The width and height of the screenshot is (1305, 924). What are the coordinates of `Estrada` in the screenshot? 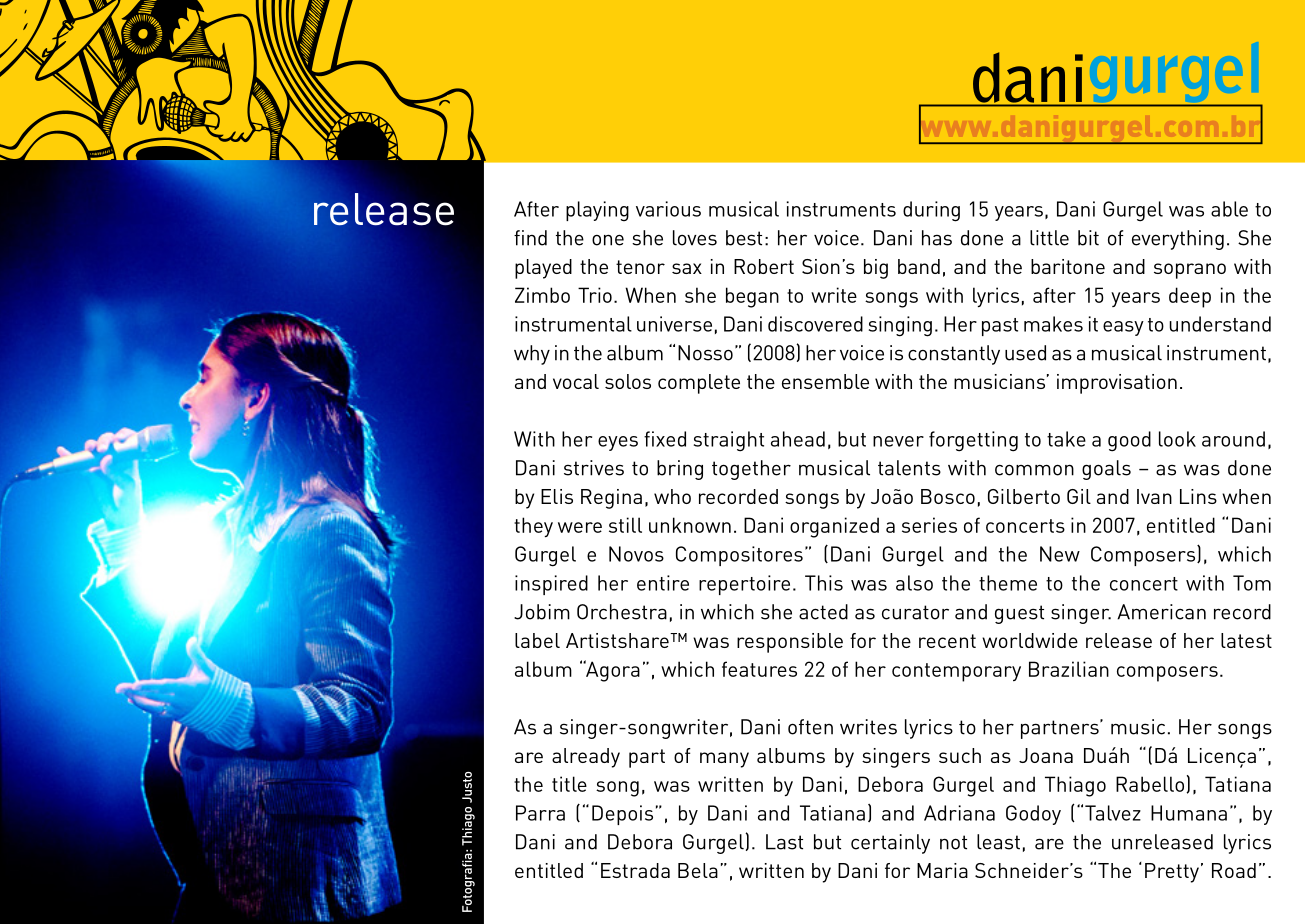 It's located at (635, 870).
